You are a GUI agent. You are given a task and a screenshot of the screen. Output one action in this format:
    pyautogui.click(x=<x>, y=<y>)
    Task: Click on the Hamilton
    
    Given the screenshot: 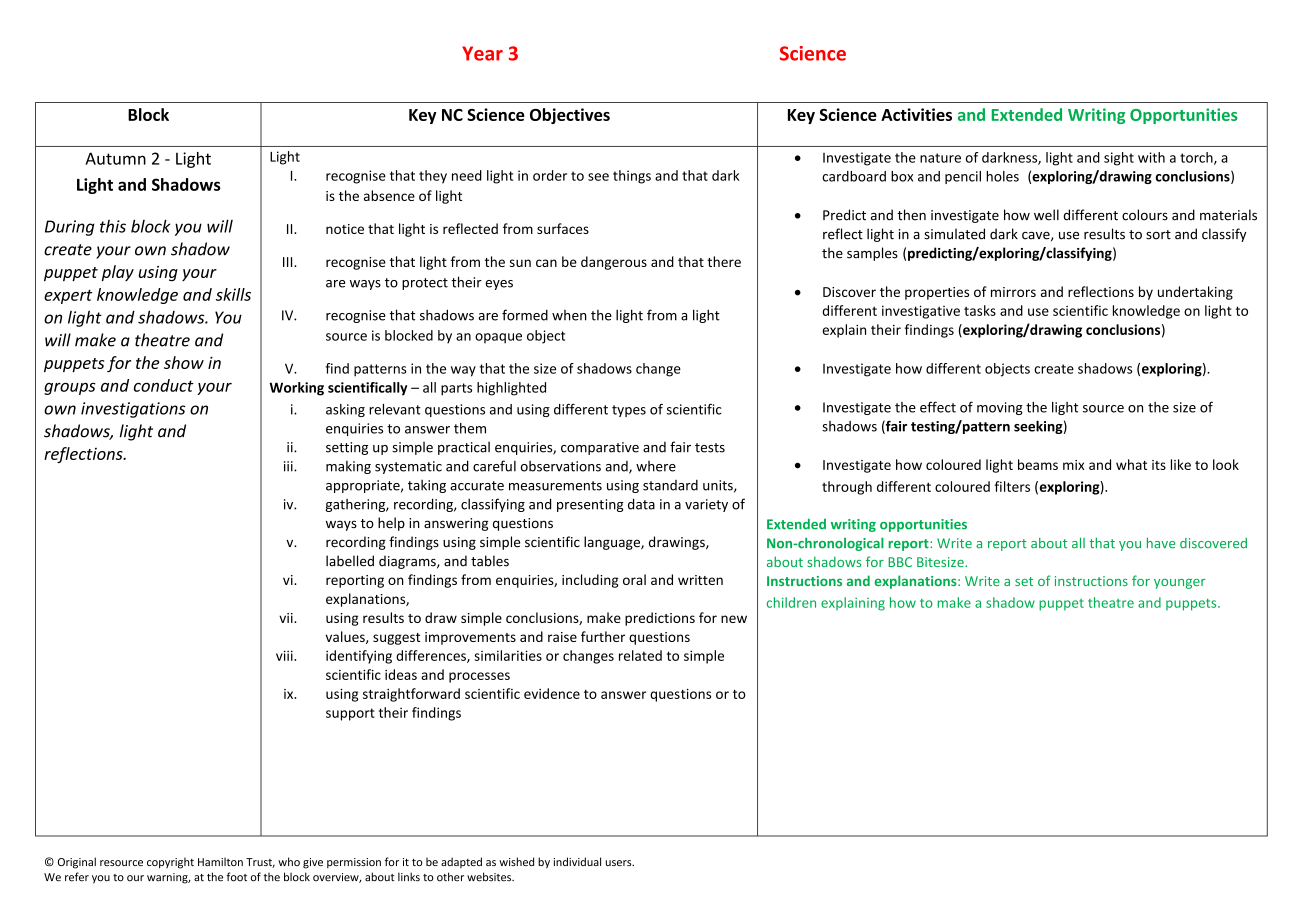 What is the action you would take?
    pyautogui.click(x=220, y=861)
